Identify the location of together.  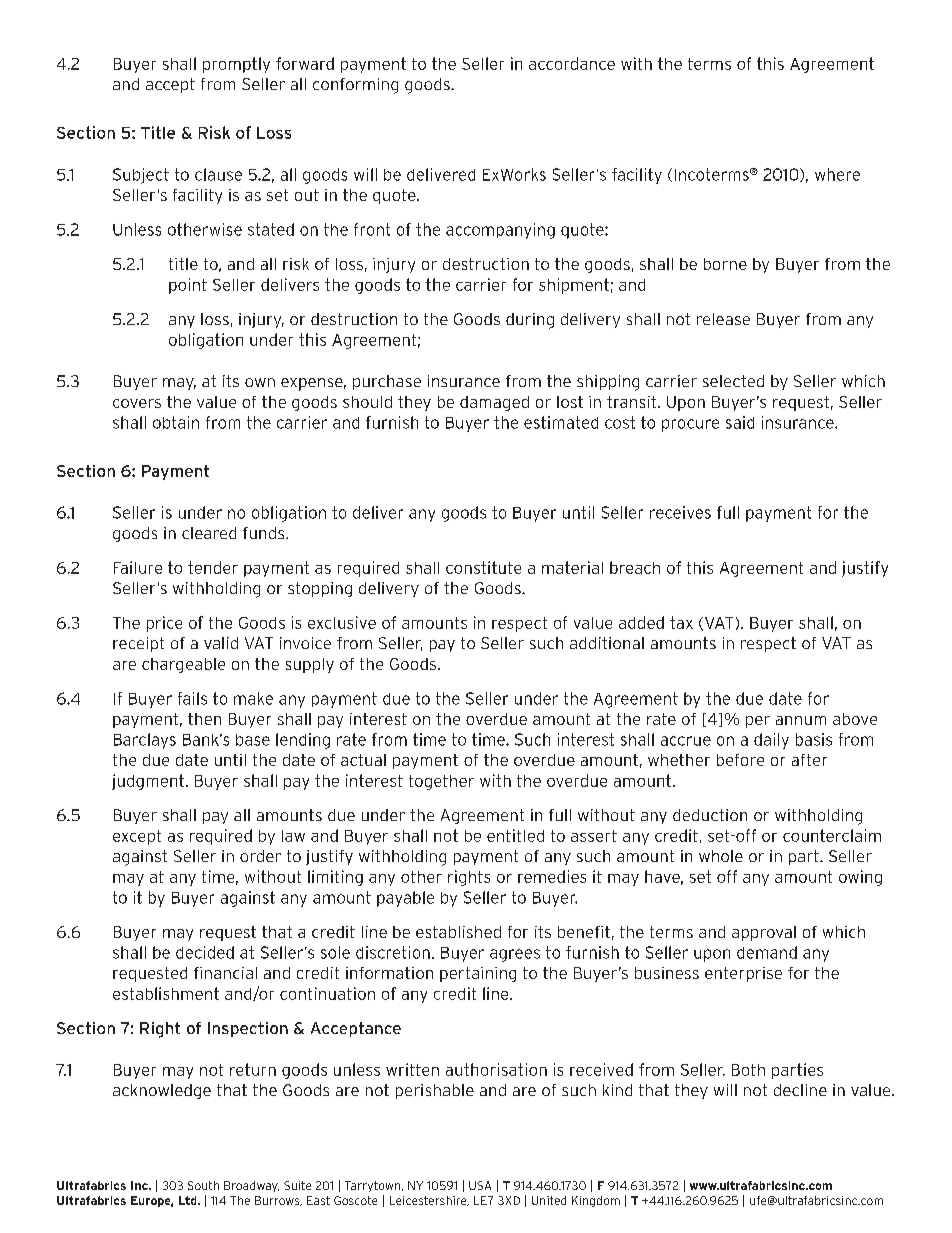
(441, 782).
